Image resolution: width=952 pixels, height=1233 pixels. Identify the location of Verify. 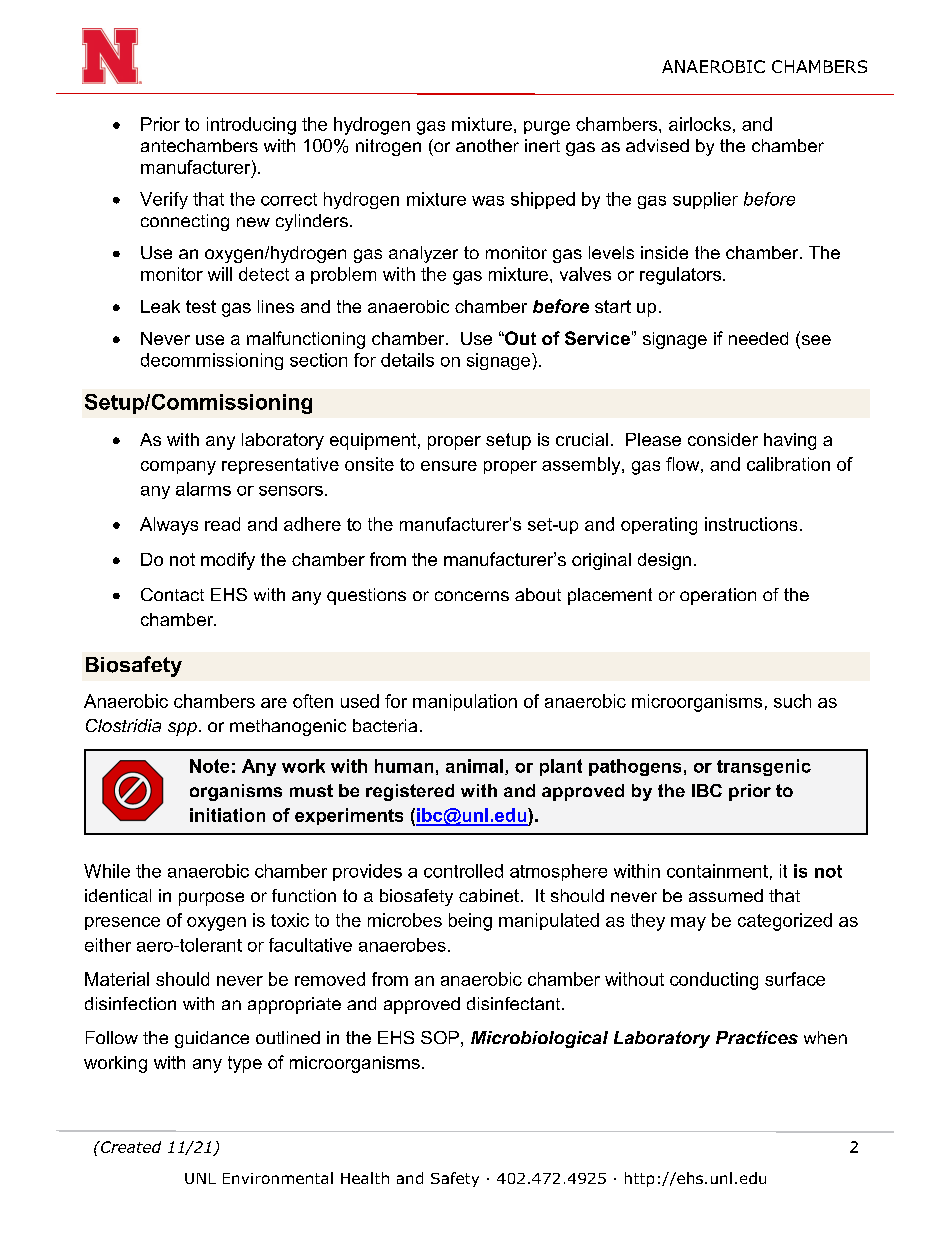
(164, 200).
